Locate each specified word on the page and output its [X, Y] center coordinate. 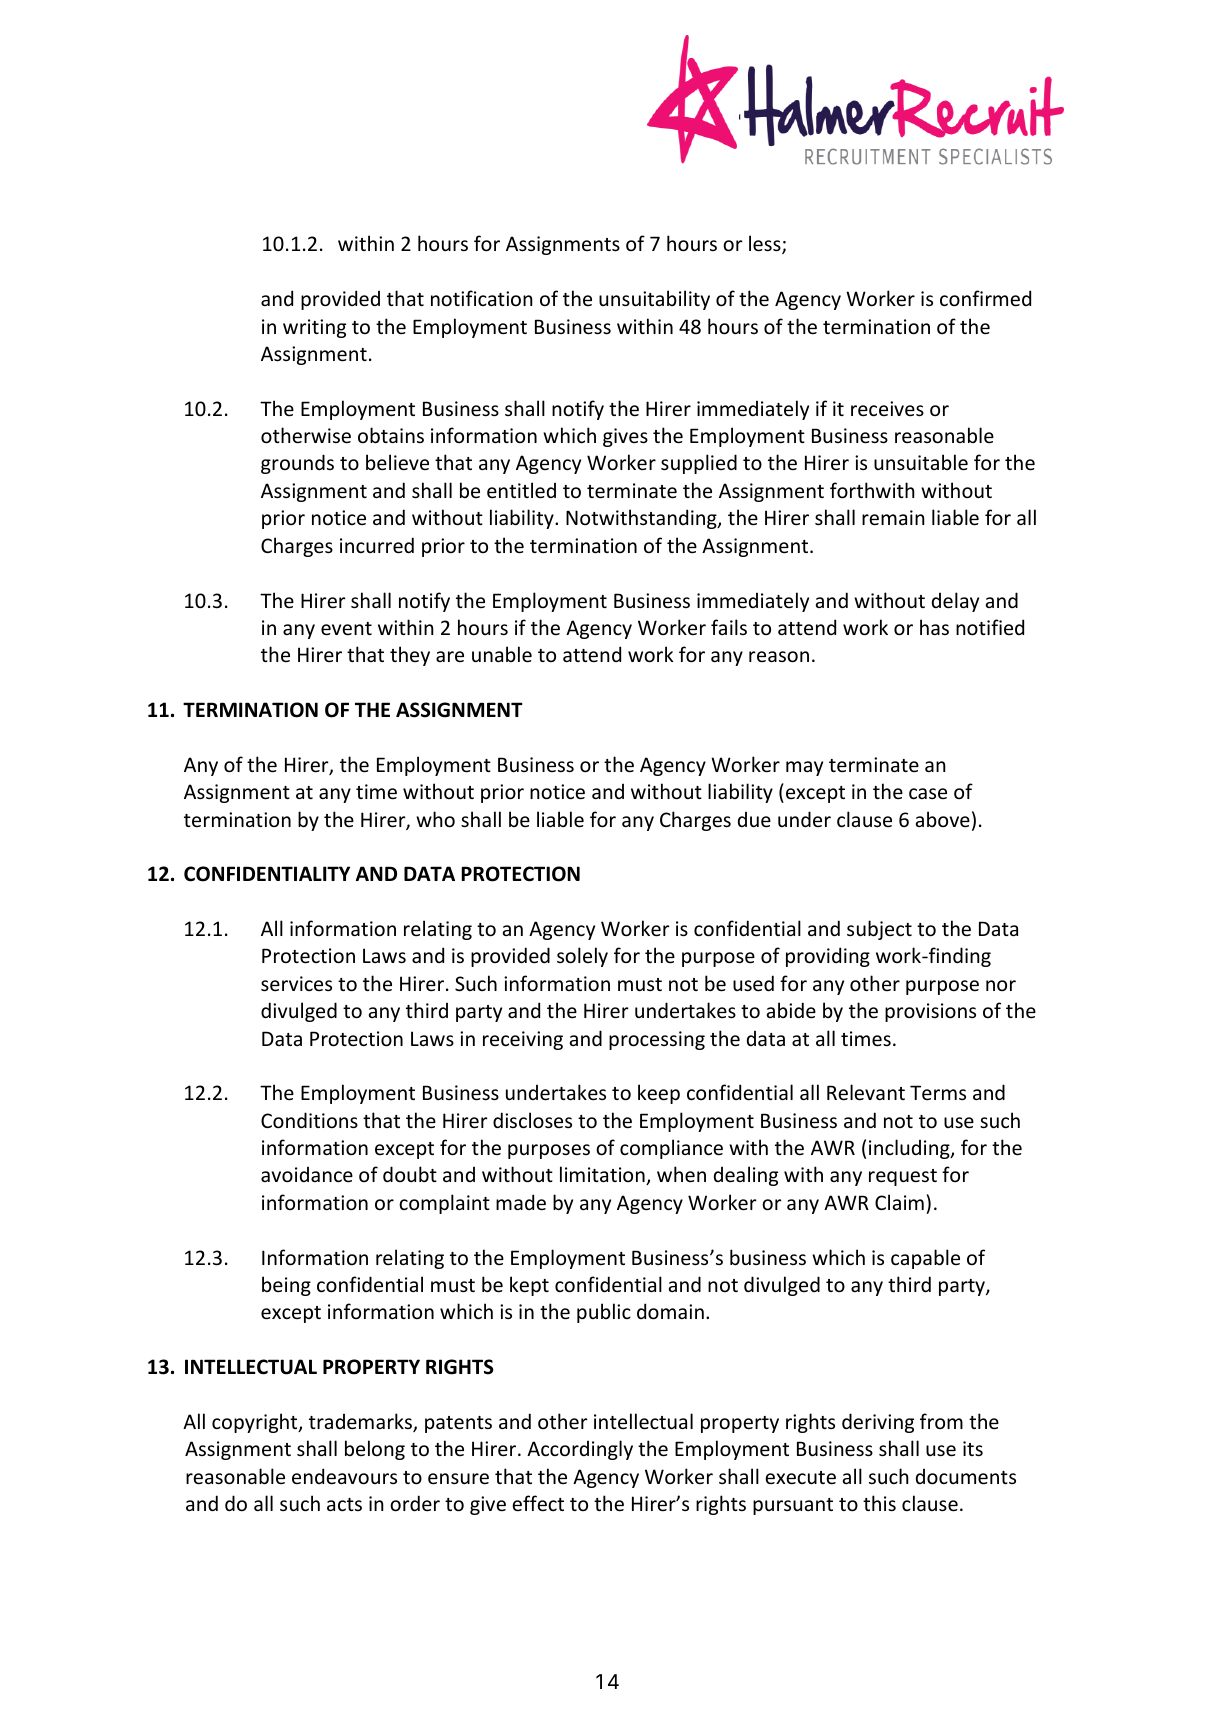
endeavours [344, 1476]
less [766, 244]
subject [879, 930]
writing [314, 328]
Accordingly [580, 1450]
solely [582, 957]
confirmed [985, 298]
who [435, 819]
